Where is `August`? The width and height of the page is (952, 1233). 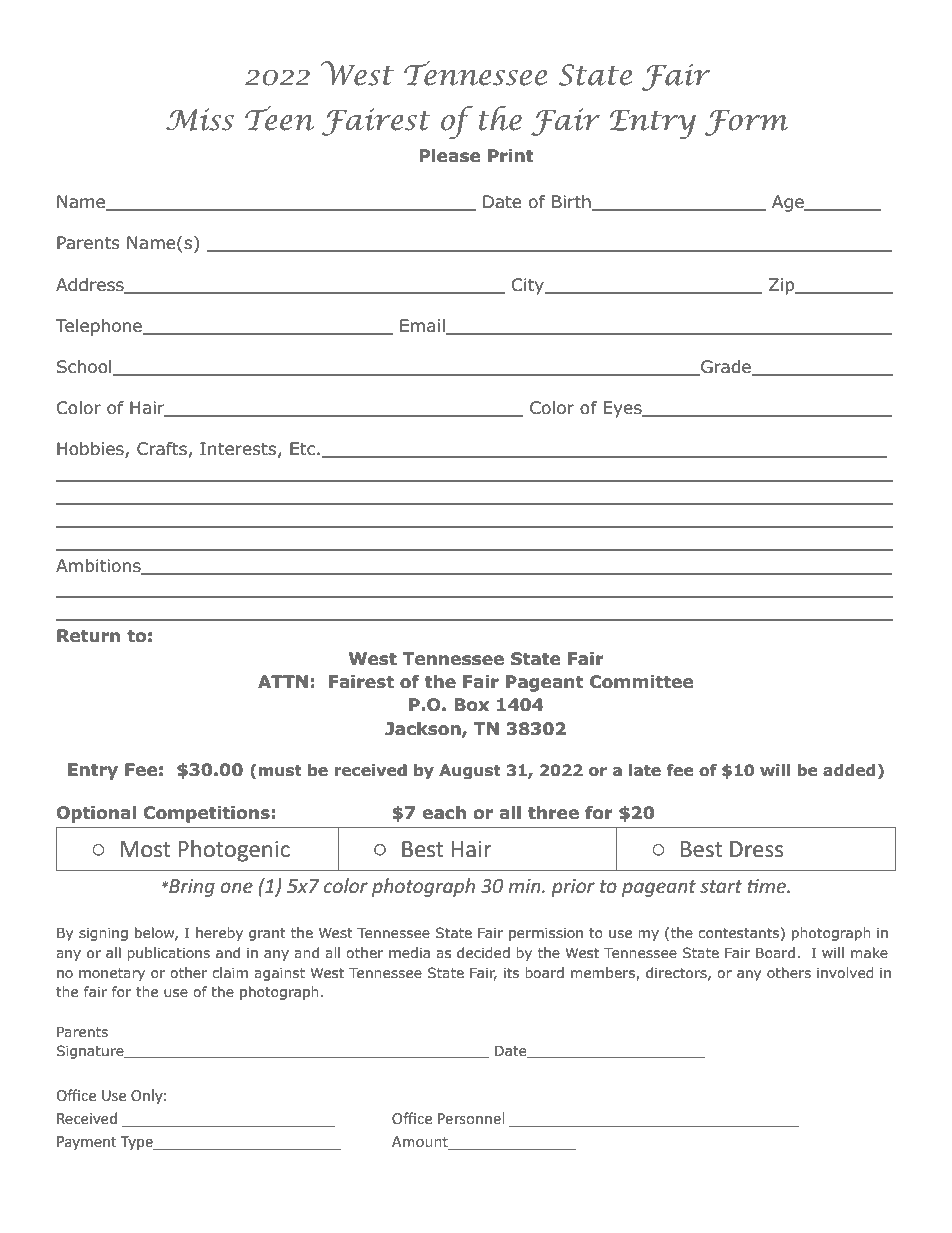
August is located at coordinates (470, 772).
